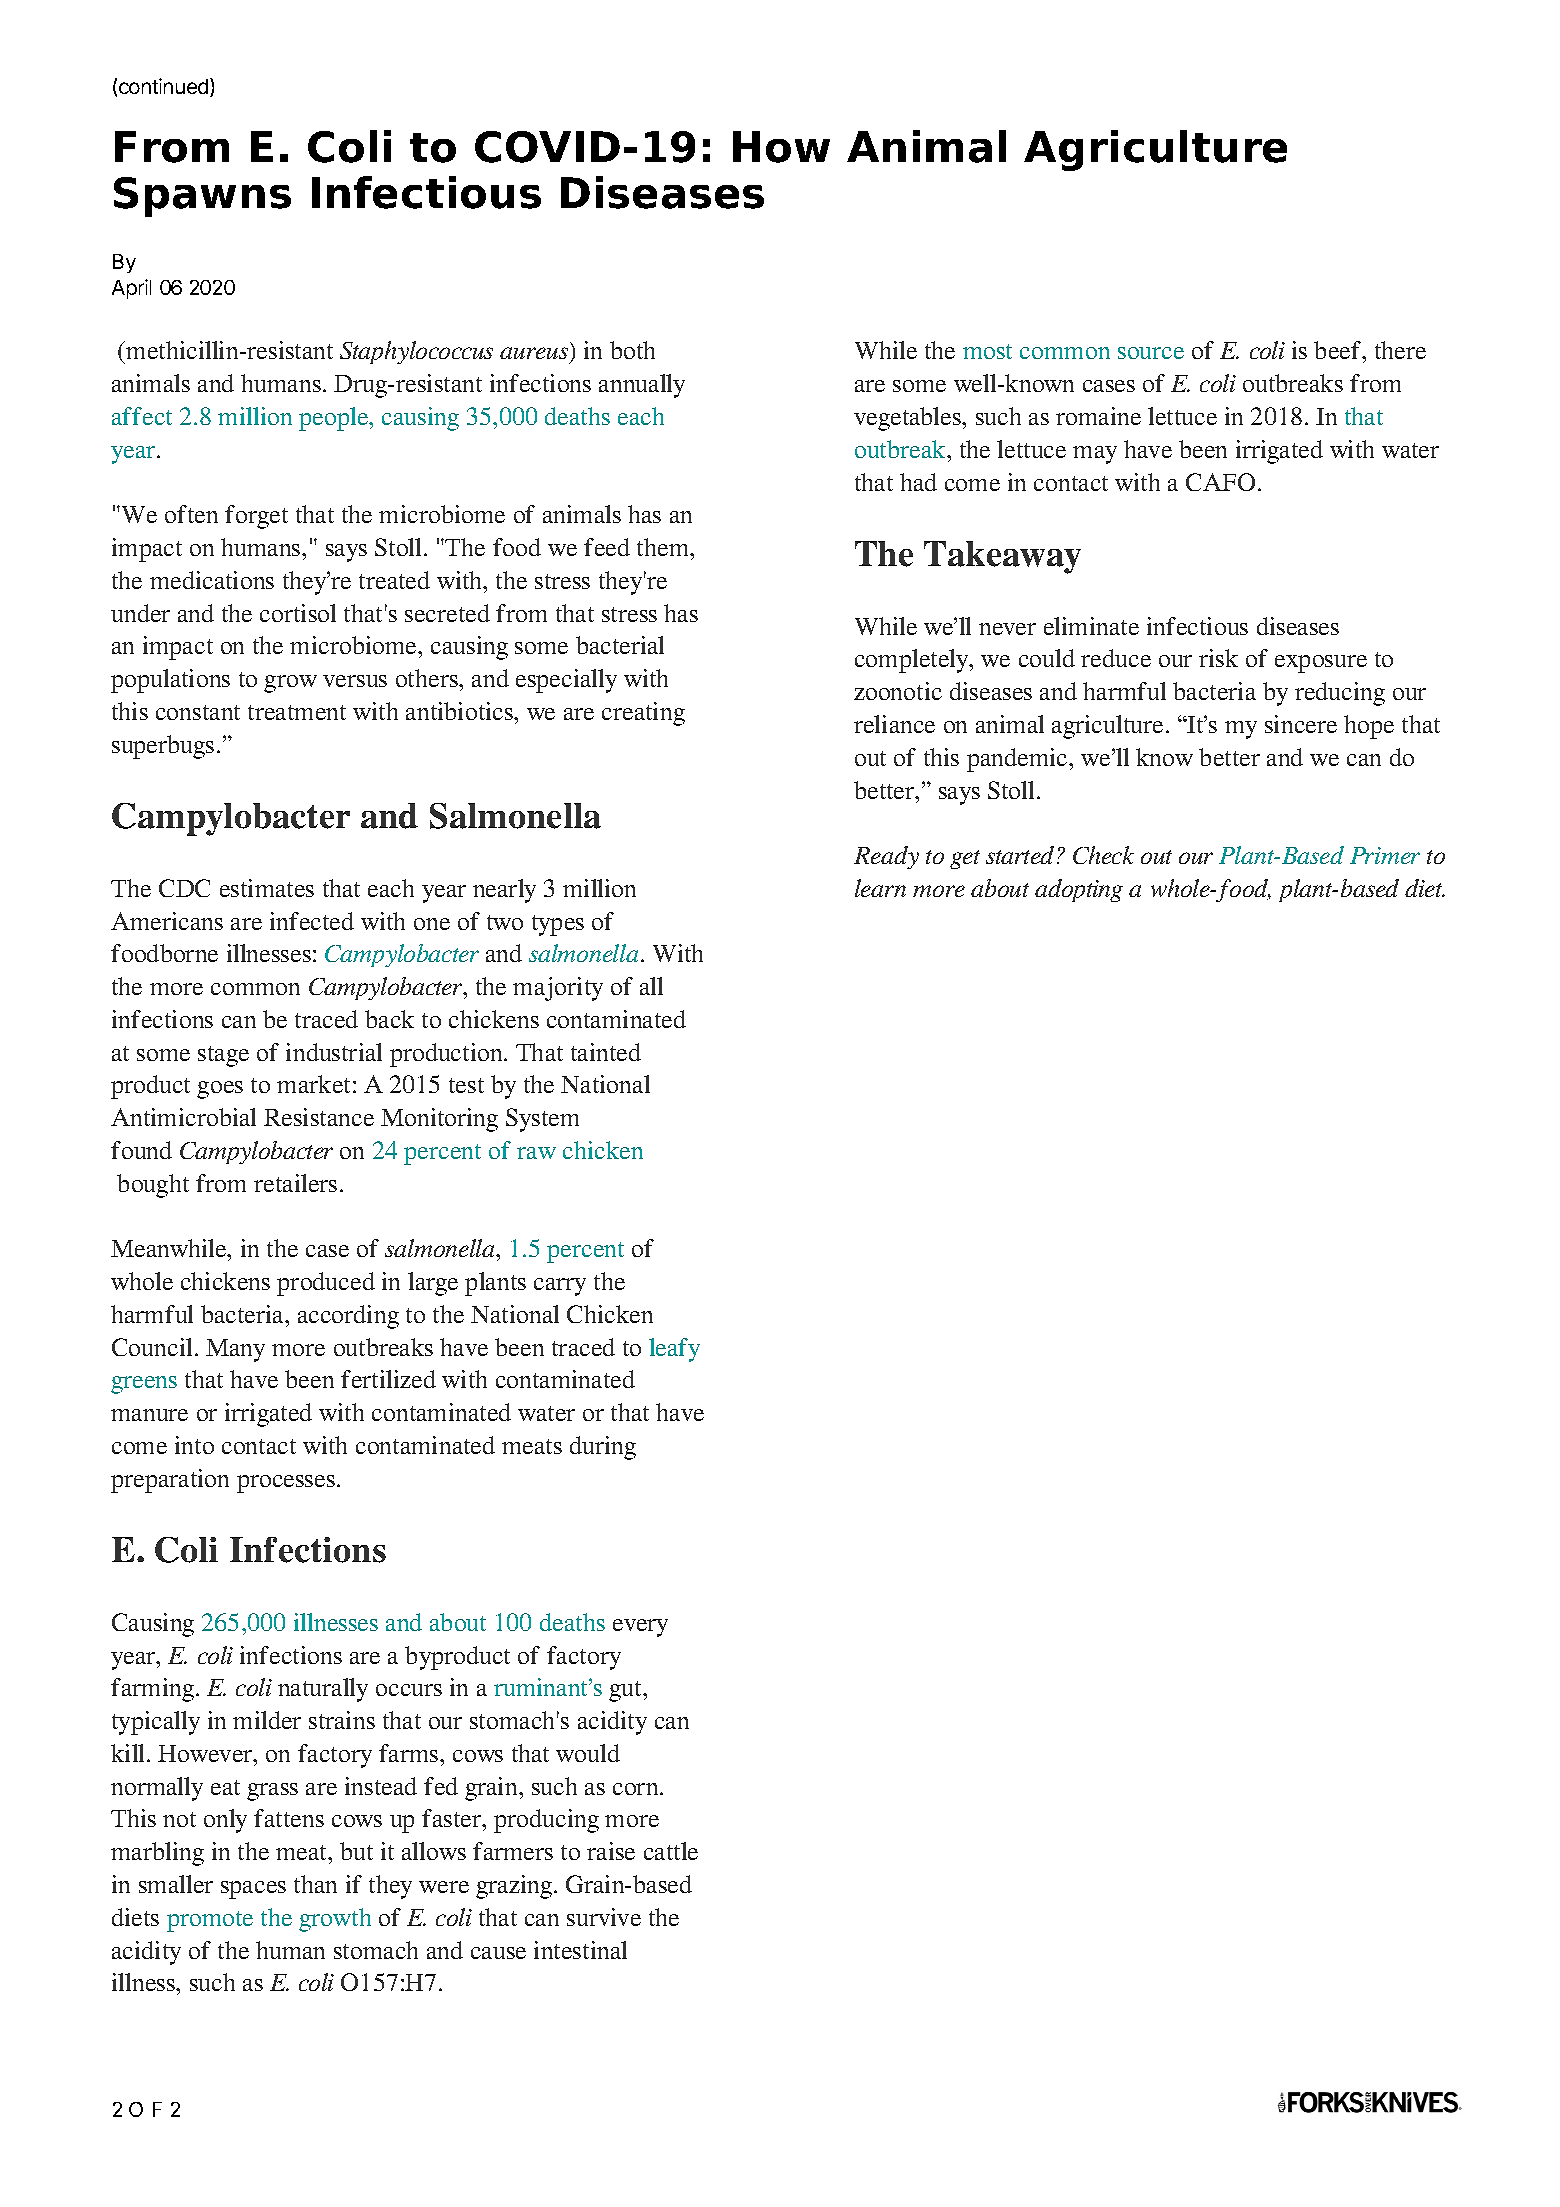 This document has height=2207, width=1560. What do you see at coordinates (1079, 890) in the document?
I see `adopting` at bounding box center [1079, 890].
